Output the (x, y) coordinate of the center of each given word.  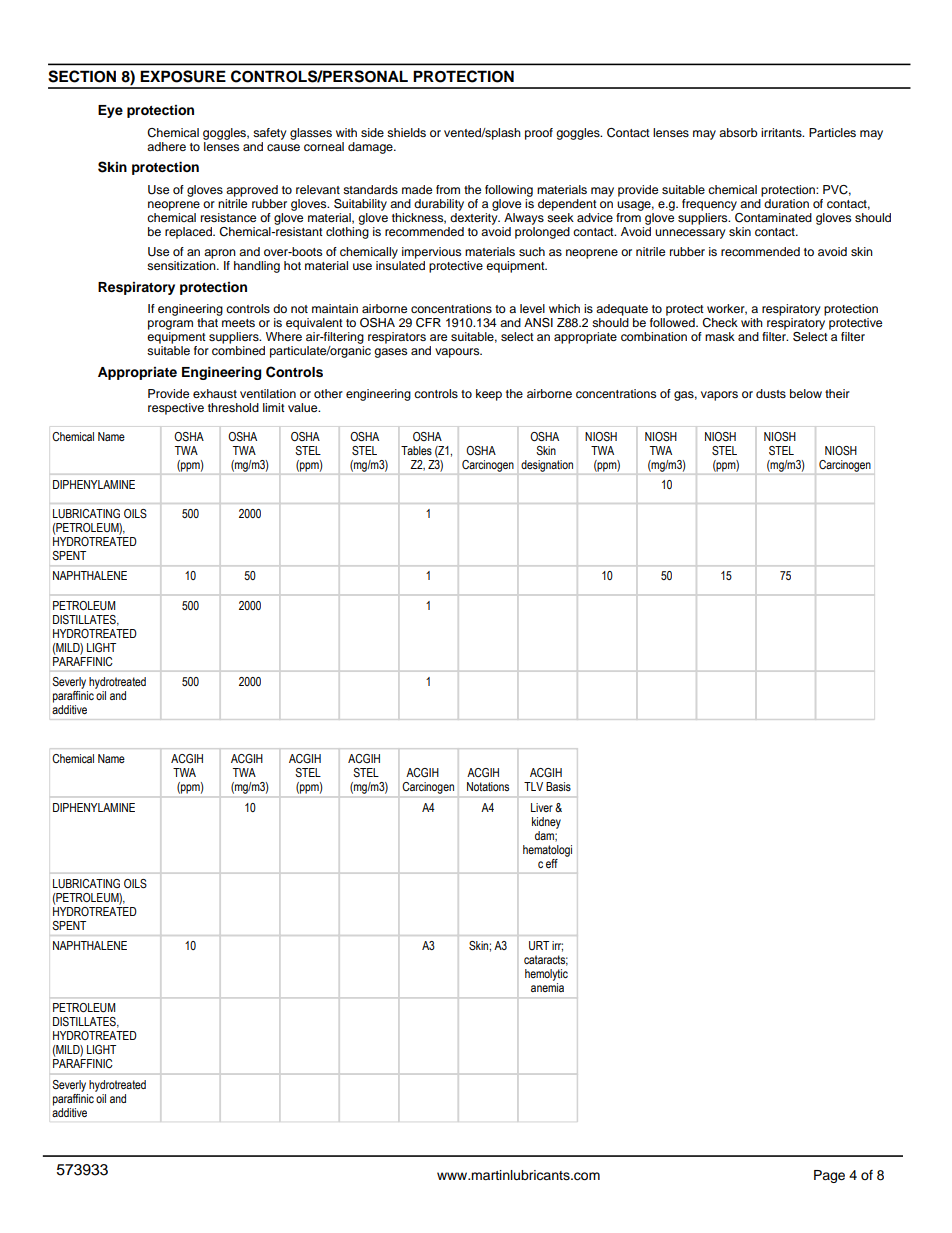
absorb (738, 132)
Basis (558, 786)
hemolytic (546, 975)
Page (829, 1176)
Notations (488, 786)
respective (176, 409)
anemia (547, 987)
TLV (533, 786)
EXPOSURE (183, 76)
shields (406, 132)
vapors (719, 396)
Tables (416, 450)
